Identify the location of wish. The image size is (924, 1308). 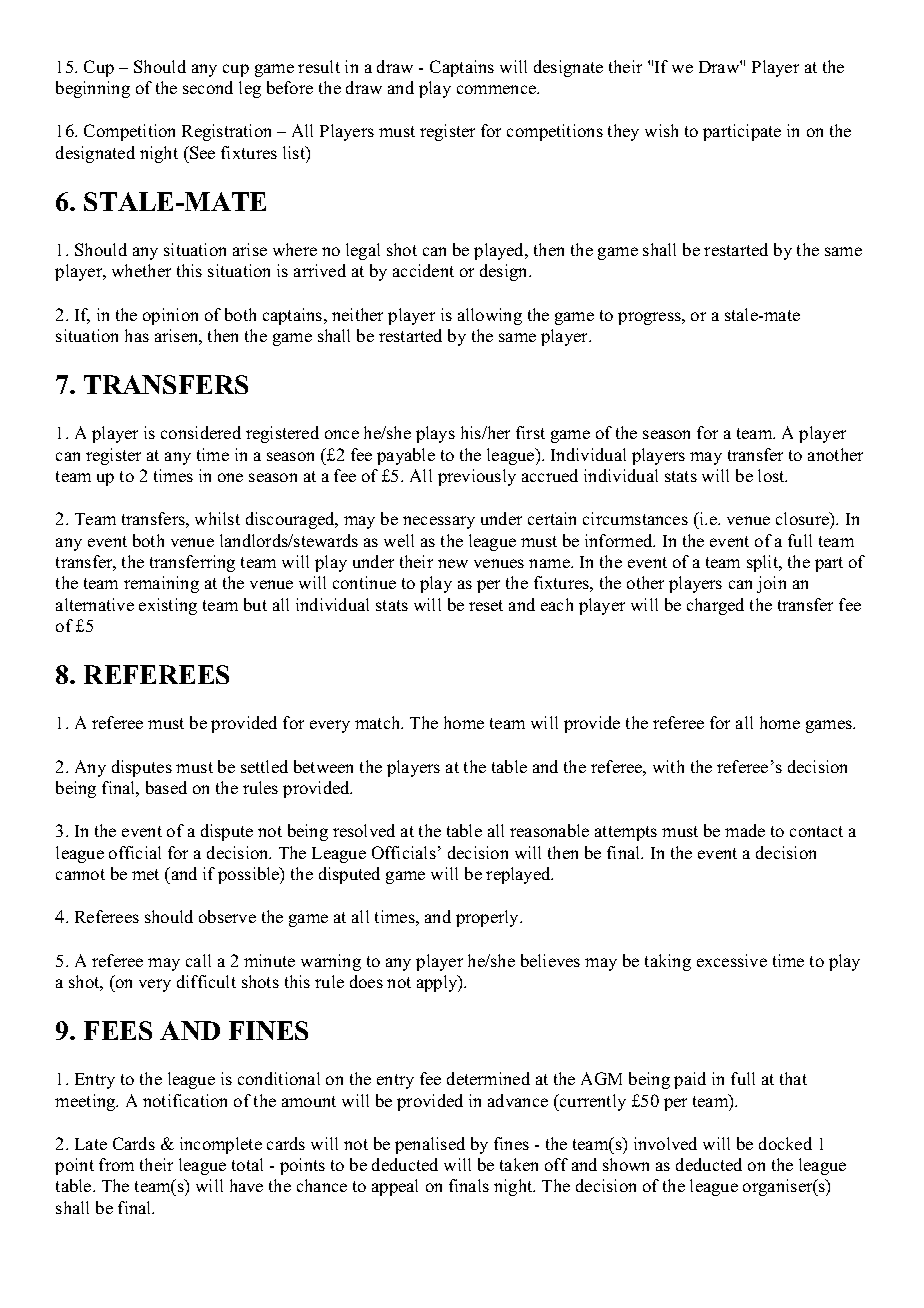
(661, 130).
